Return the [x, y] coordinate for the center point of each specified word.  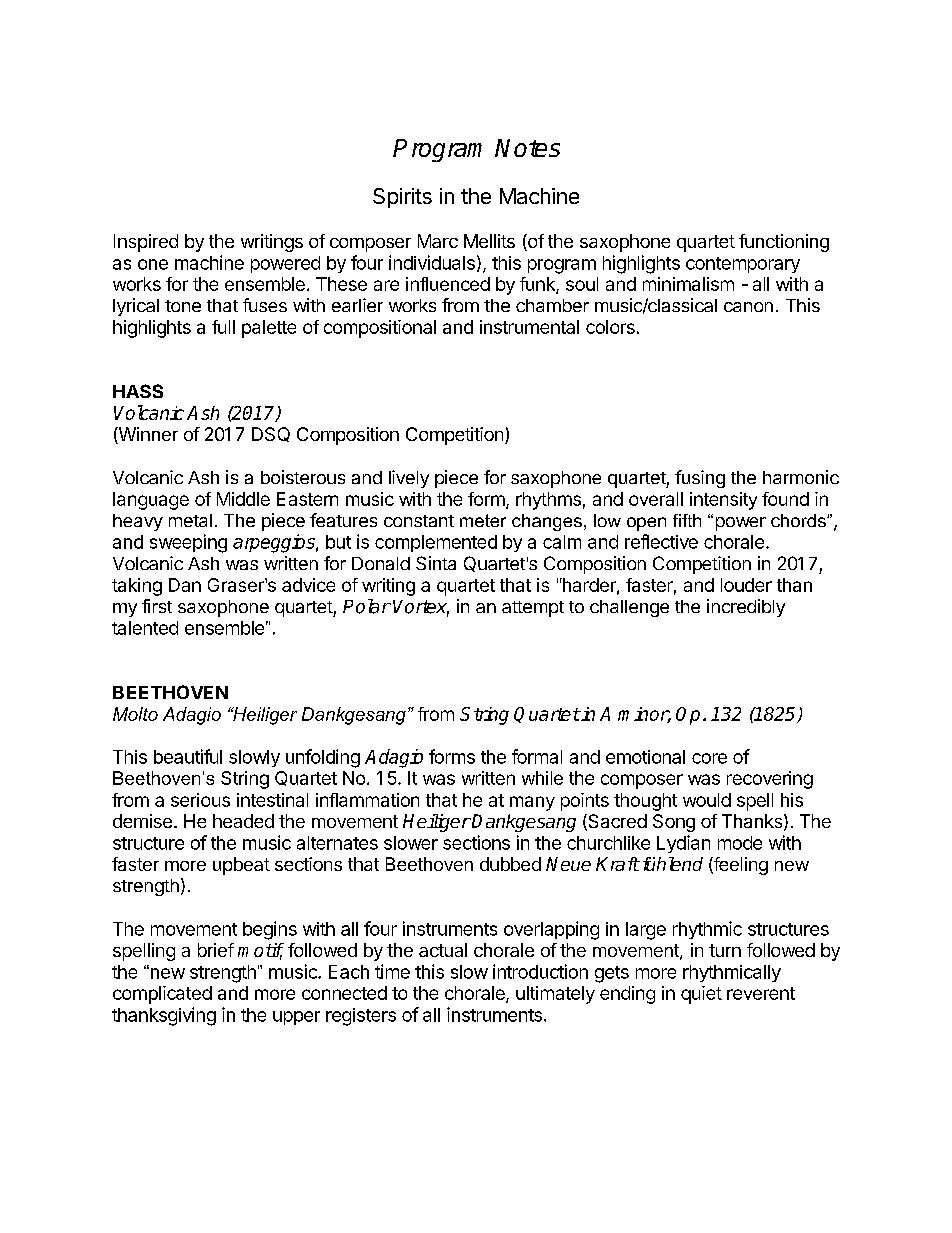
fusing [700, 479]
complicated [162, 995]
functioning [784, 243]
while [542, 778]
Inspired [146, 243]
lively [409, 479]
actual [443, 950]
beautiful [188, 756]
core [709, 758]
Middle [243, 499]
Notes [527, 148]
